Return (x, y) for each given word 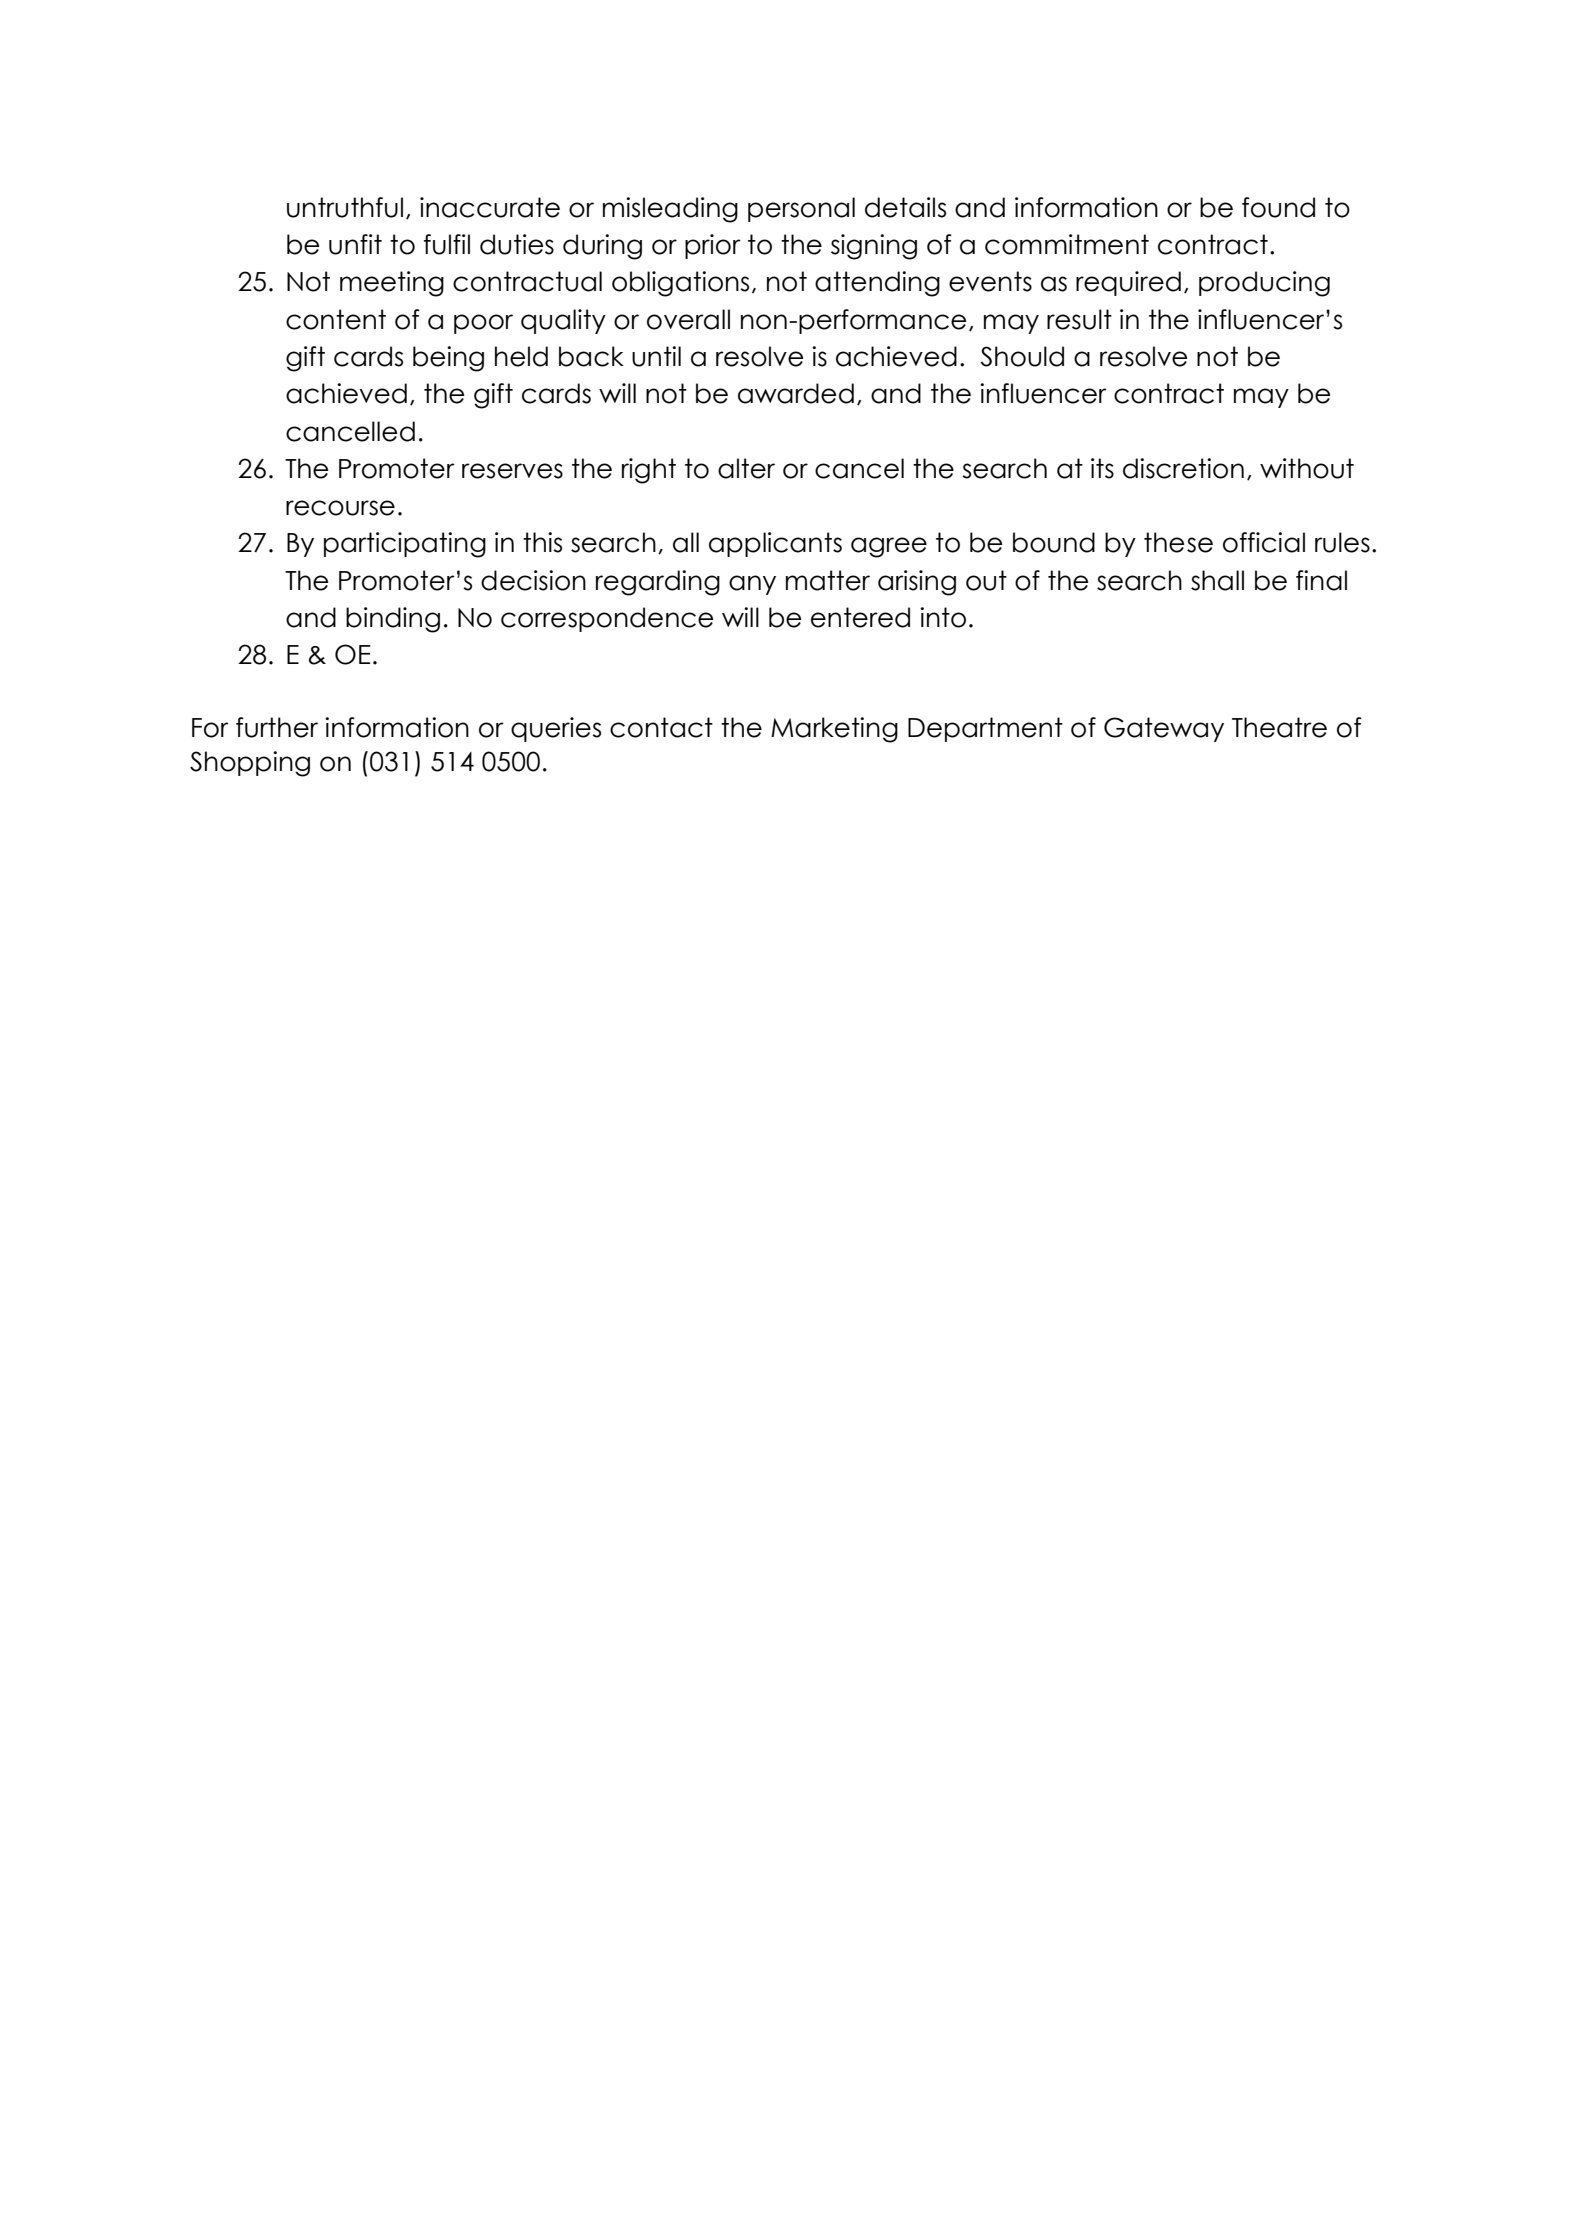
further (277, 727)
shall (1217, 580)
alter (746, 468)
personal (801, 209)
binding (393, 620)
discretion (1183, 468)
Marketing (834, 730)
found (1278, 207)
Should (1022, 356)
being (448, 359)
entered (860, 617)
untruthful (345, 207)
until (656, 356)
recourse (340, 508)
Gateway (1164, 729)
